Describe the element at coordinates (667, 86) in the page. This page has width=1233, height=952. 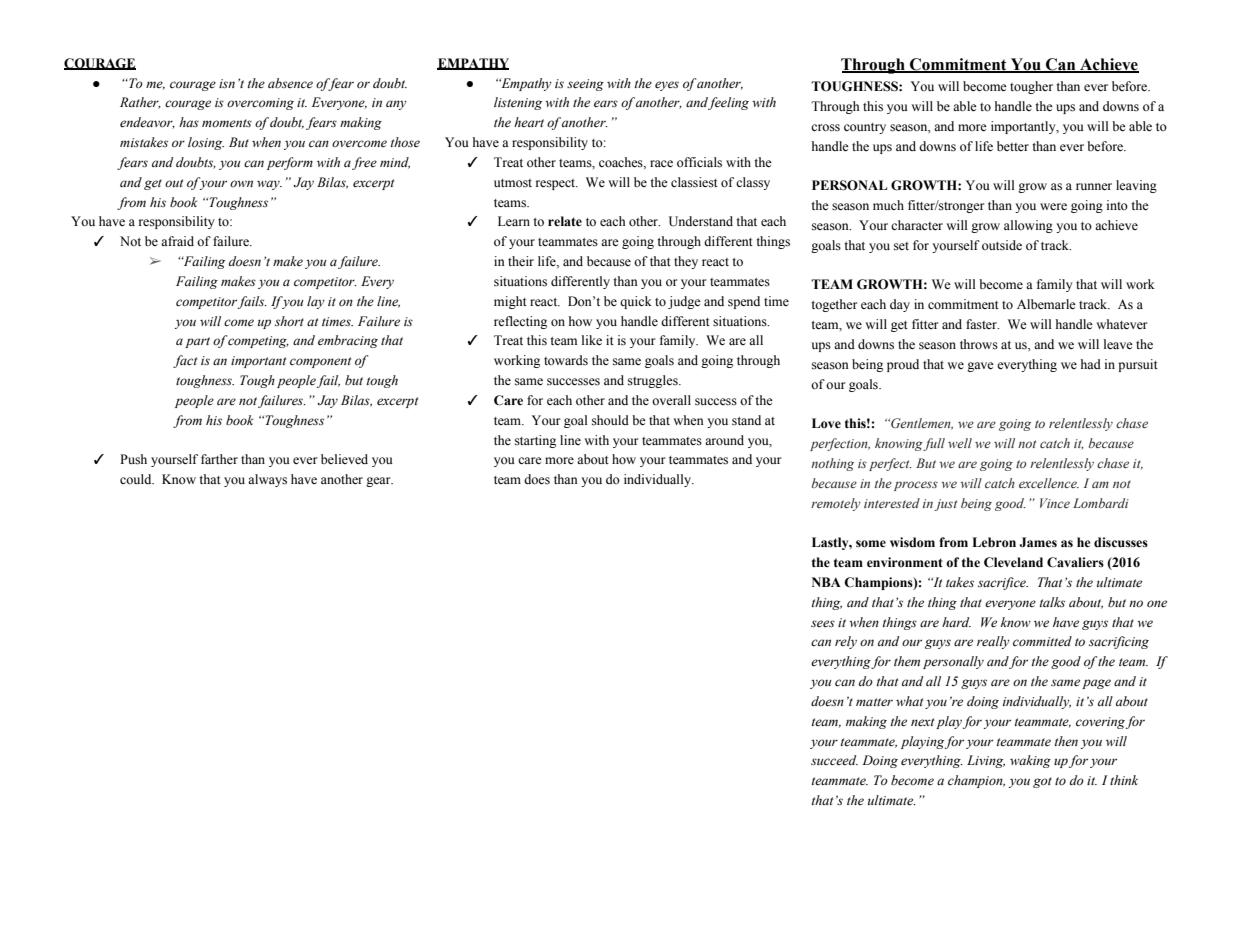
I see `eyes` at that location.
